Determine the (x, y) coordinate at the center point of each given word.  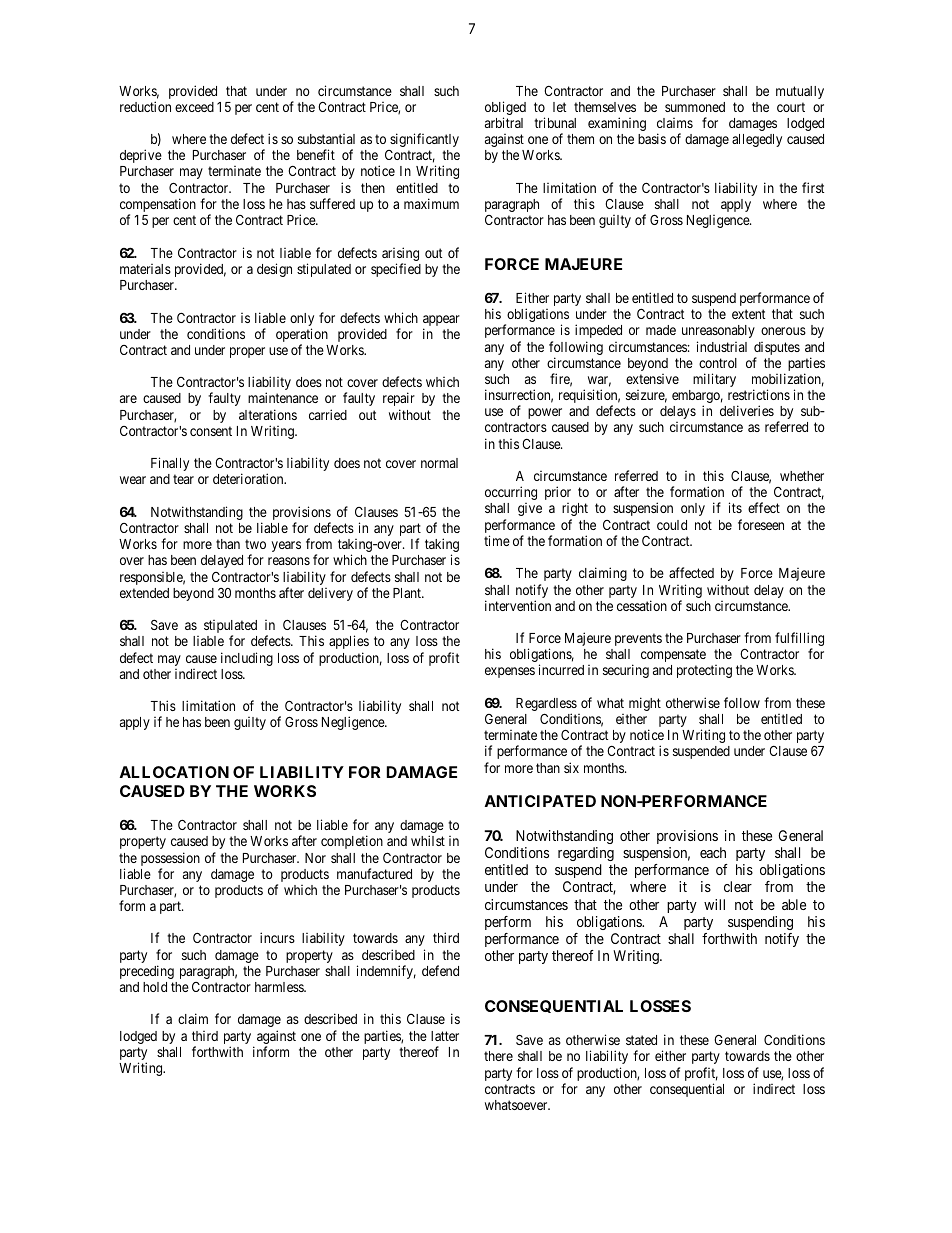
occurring (511, 493)
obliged (505, 109)
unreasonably (718, 331)
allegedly (757, 140)
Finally (170, 464)
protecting (704, 671)
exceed (194, 107)
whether (802, 476)
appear (441, 320)
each (713, 852)
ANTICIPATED (540, 801)
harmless (280, 987)
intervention (518, 605)
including (247, 659)
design (274, 270)
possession (170, 860)
